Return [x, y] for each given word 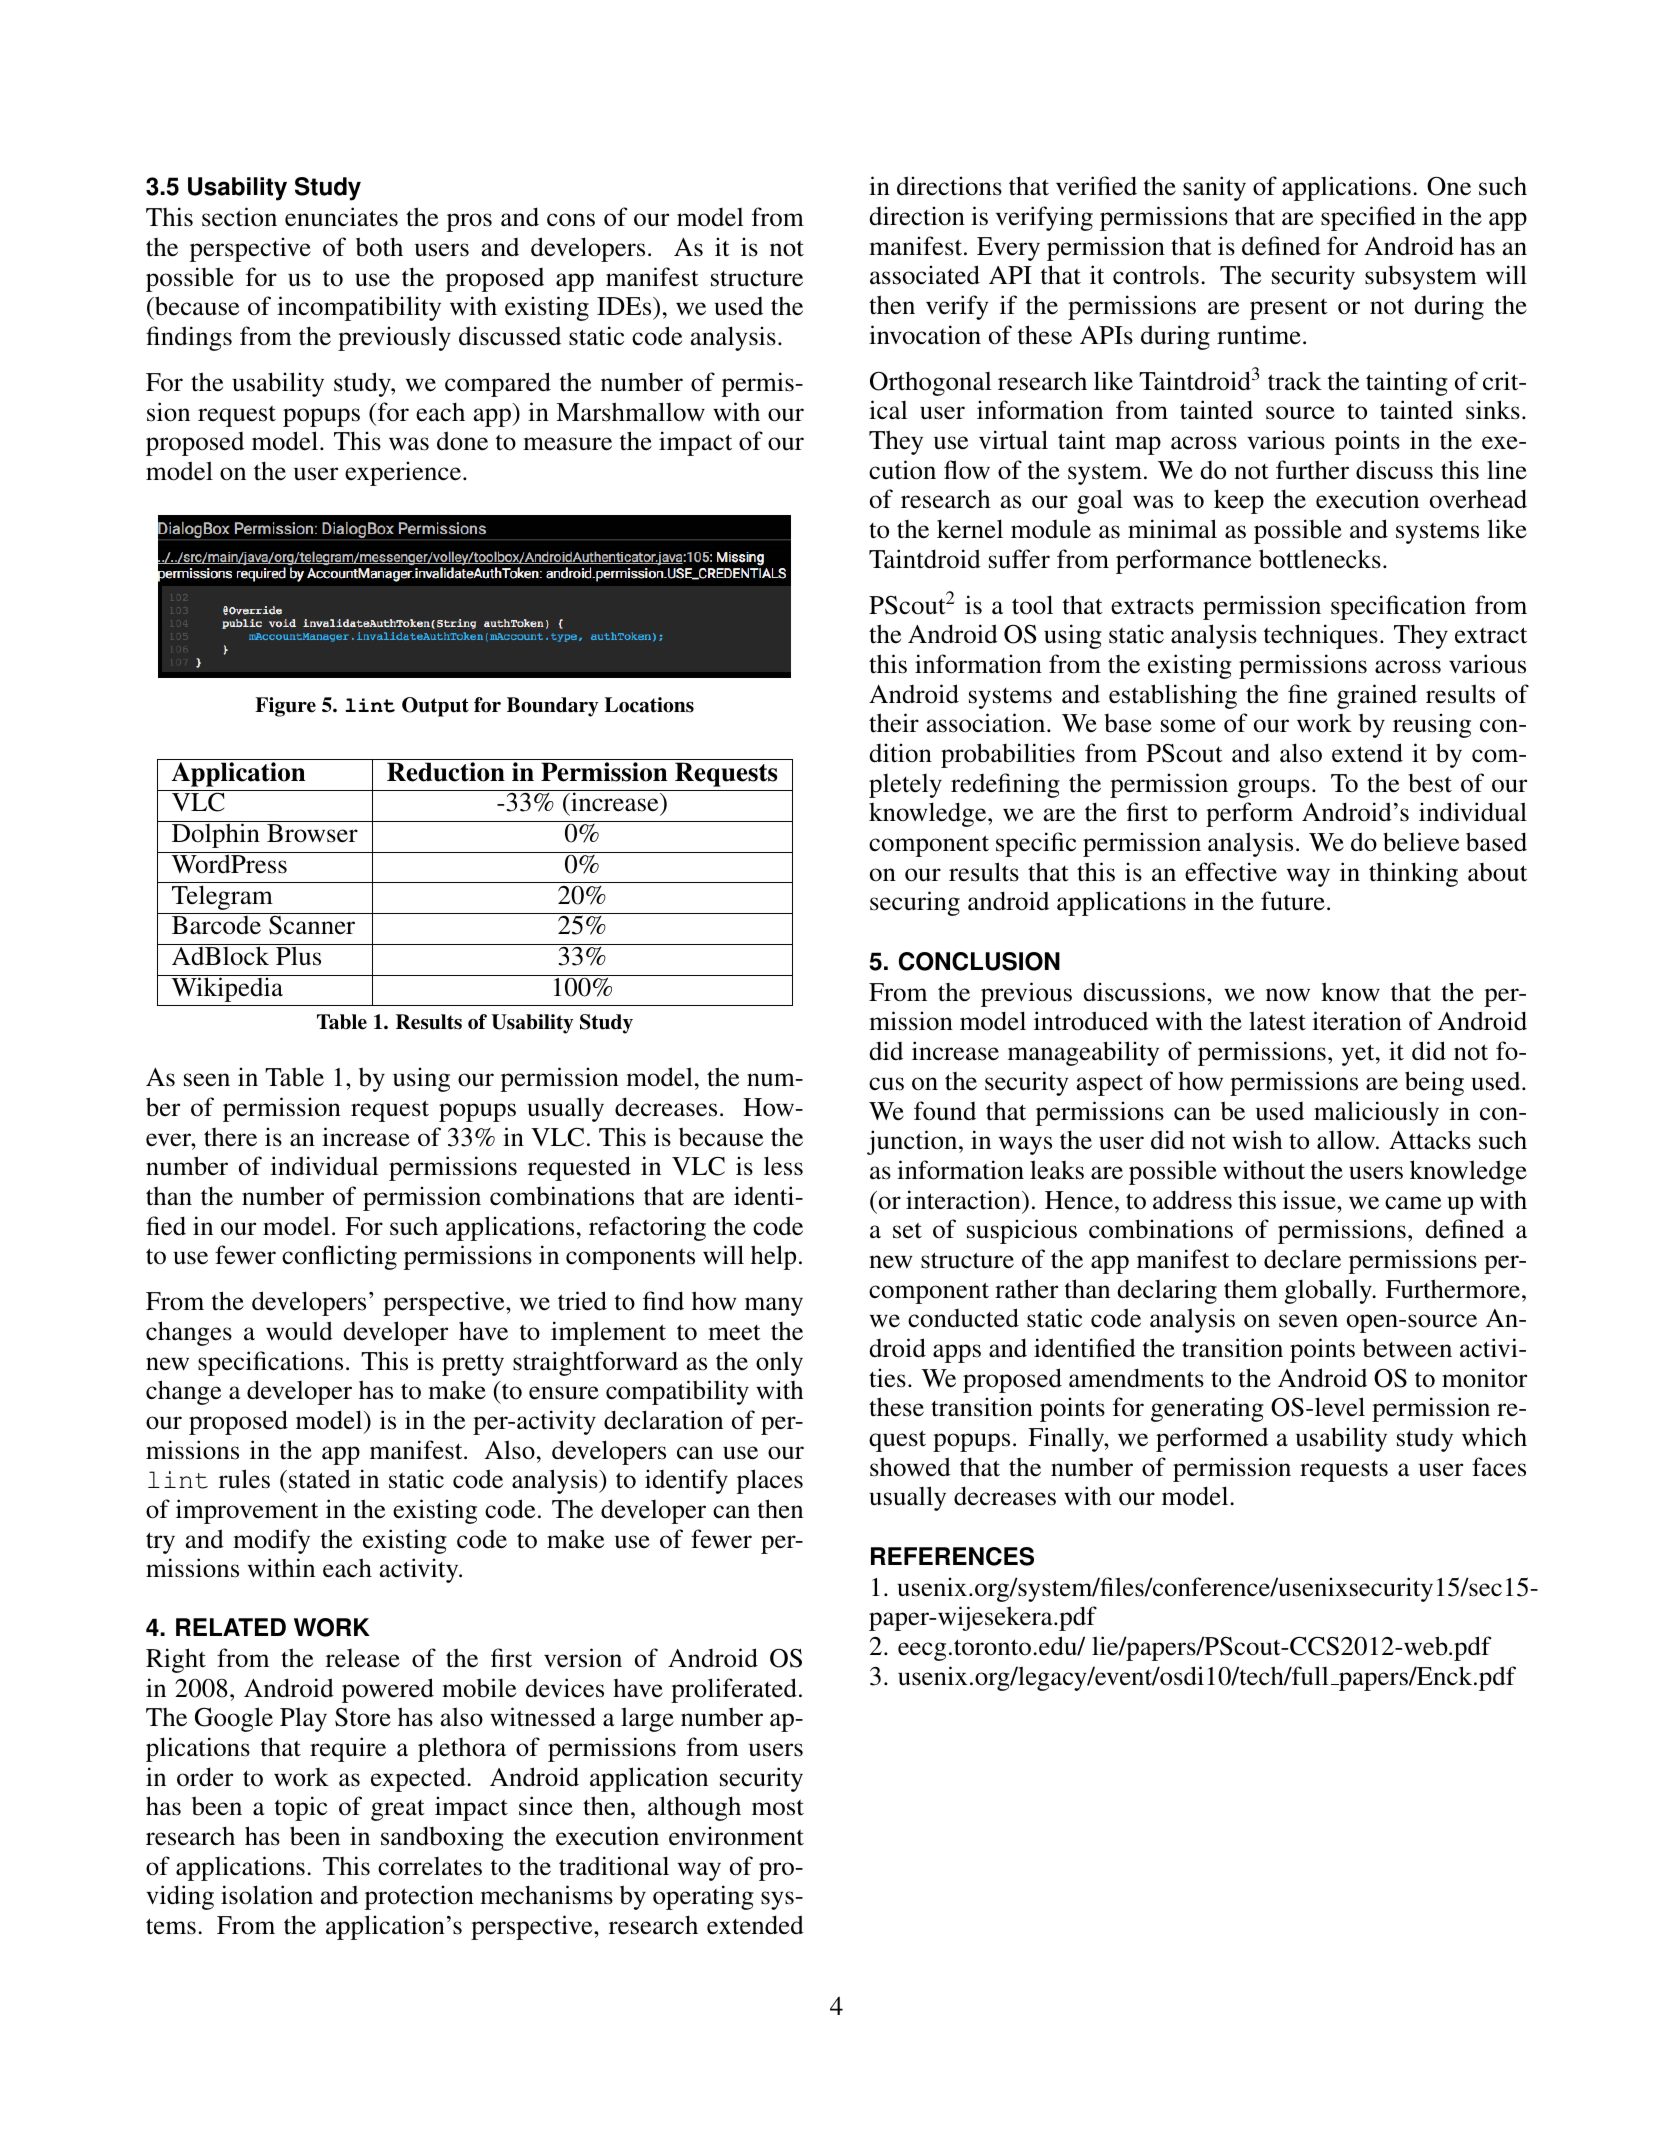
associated [925, 275]
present [1289, 309]
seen [207, 1080]
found [945, 1111]
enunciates [341, 217]
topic [301, 1808]
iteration [1357, 1021]
